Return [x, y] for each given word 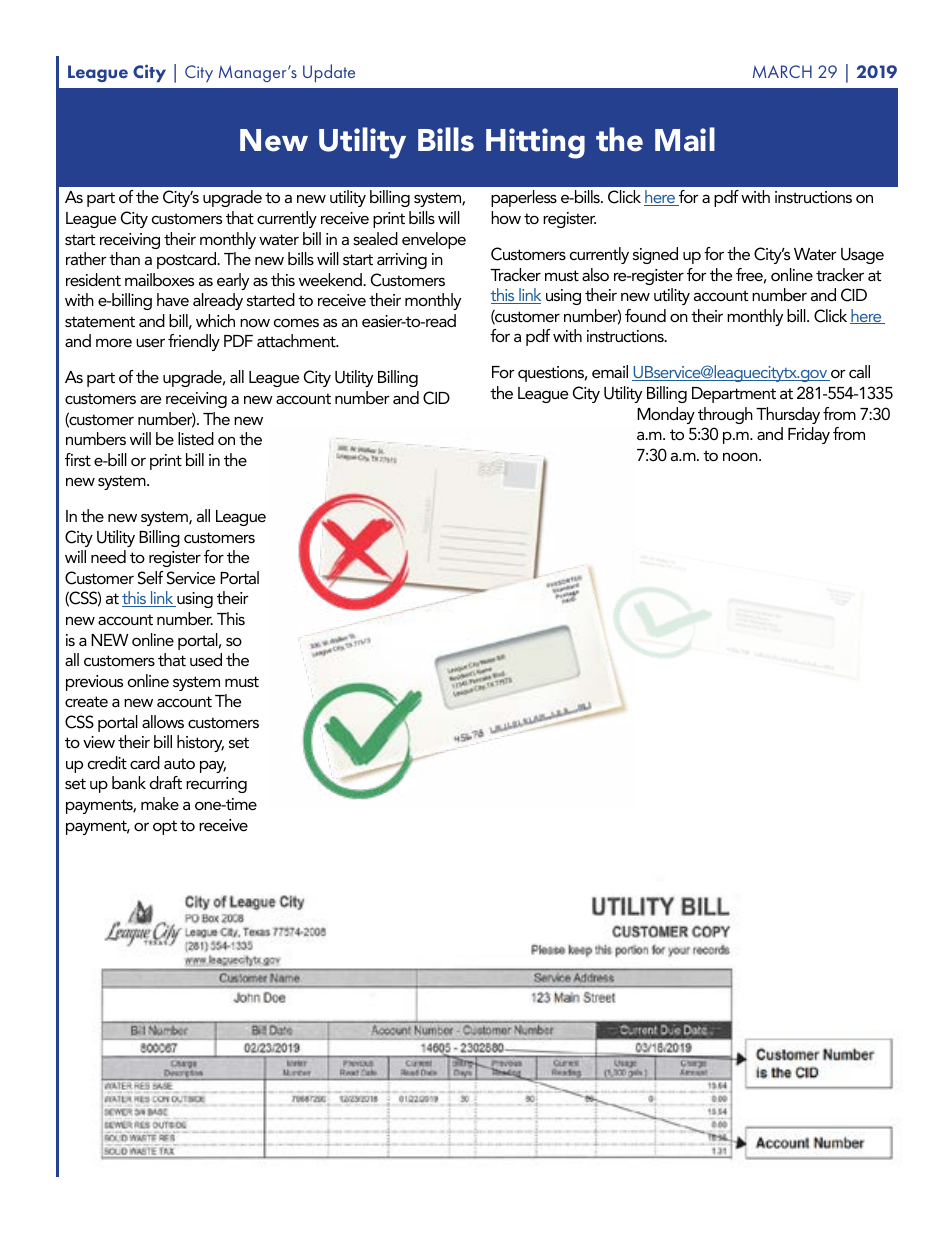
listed [196, 438]
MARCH [782, 71]
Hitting [535, 143]
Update [329, 73]
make [160, 803]
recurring [216, 785]
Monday [666, 415]
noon [741, 456]
